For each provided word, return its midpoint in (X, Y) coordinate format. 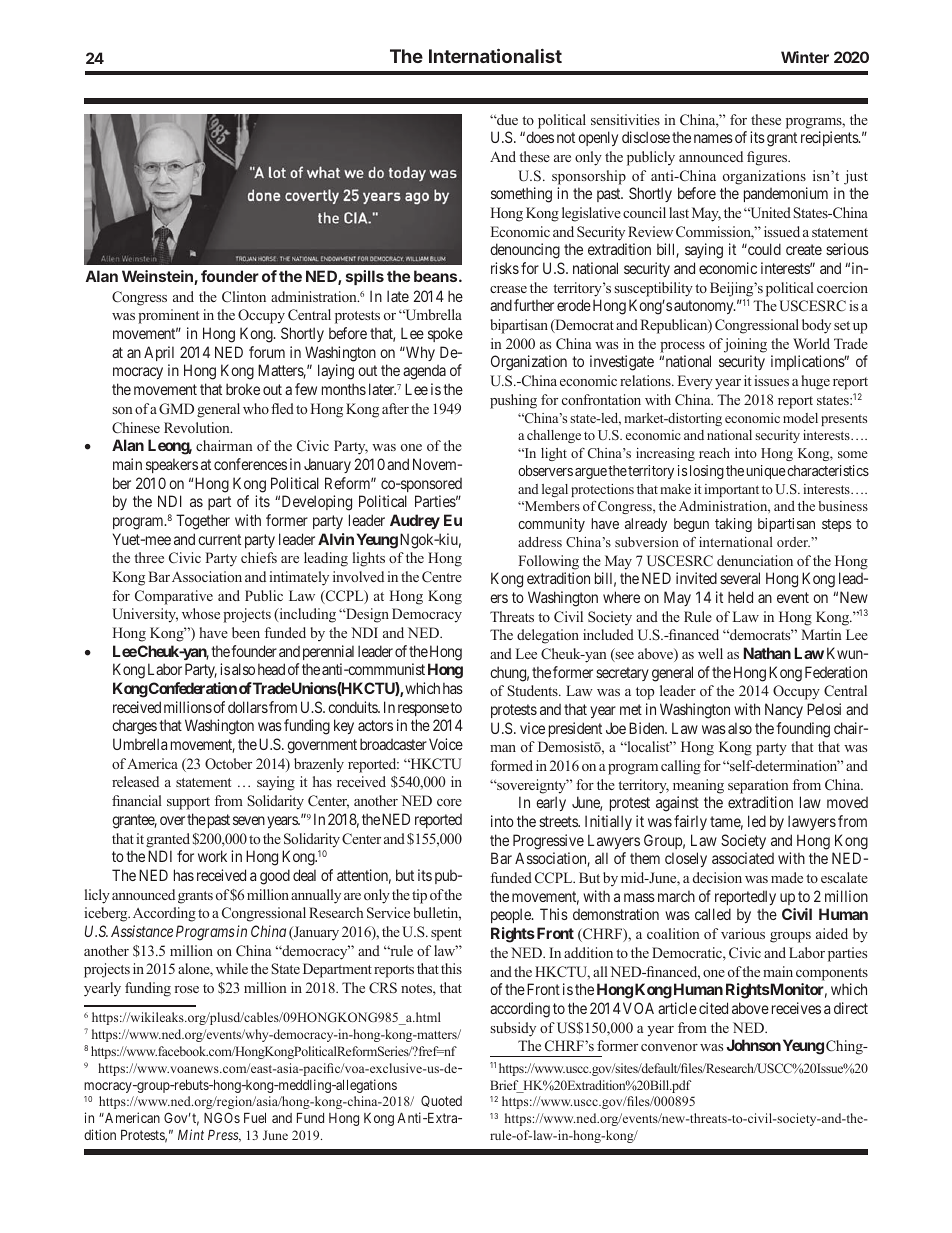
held (740, 597)
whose (201, 613)
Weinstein (158, 277)
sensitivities (625, 119)
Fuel (255, 1118)
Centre (442, 576)
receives (796, 1008)
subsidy (513, 1029)
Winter (805, 57)
